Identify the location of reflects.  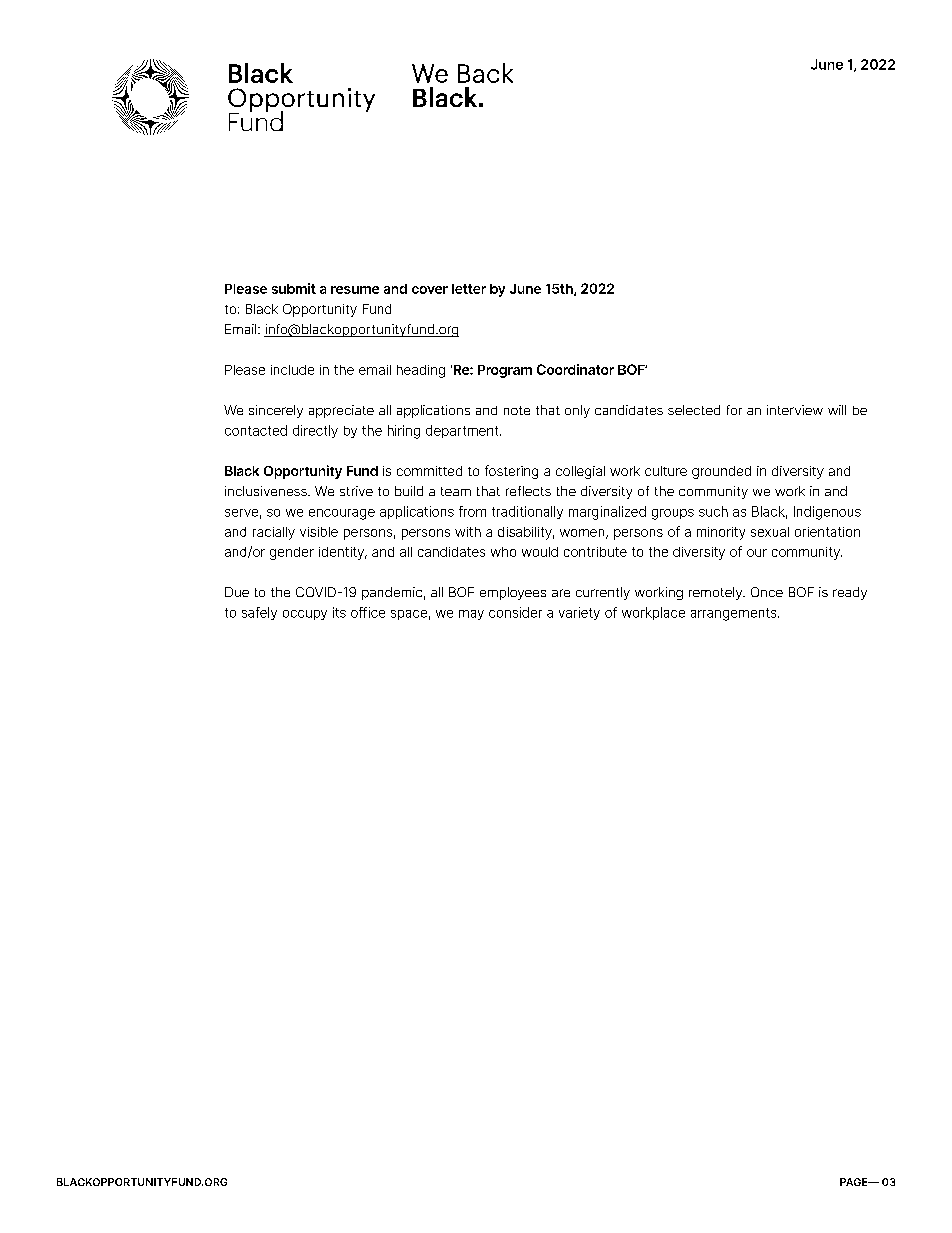
(528, 491).
